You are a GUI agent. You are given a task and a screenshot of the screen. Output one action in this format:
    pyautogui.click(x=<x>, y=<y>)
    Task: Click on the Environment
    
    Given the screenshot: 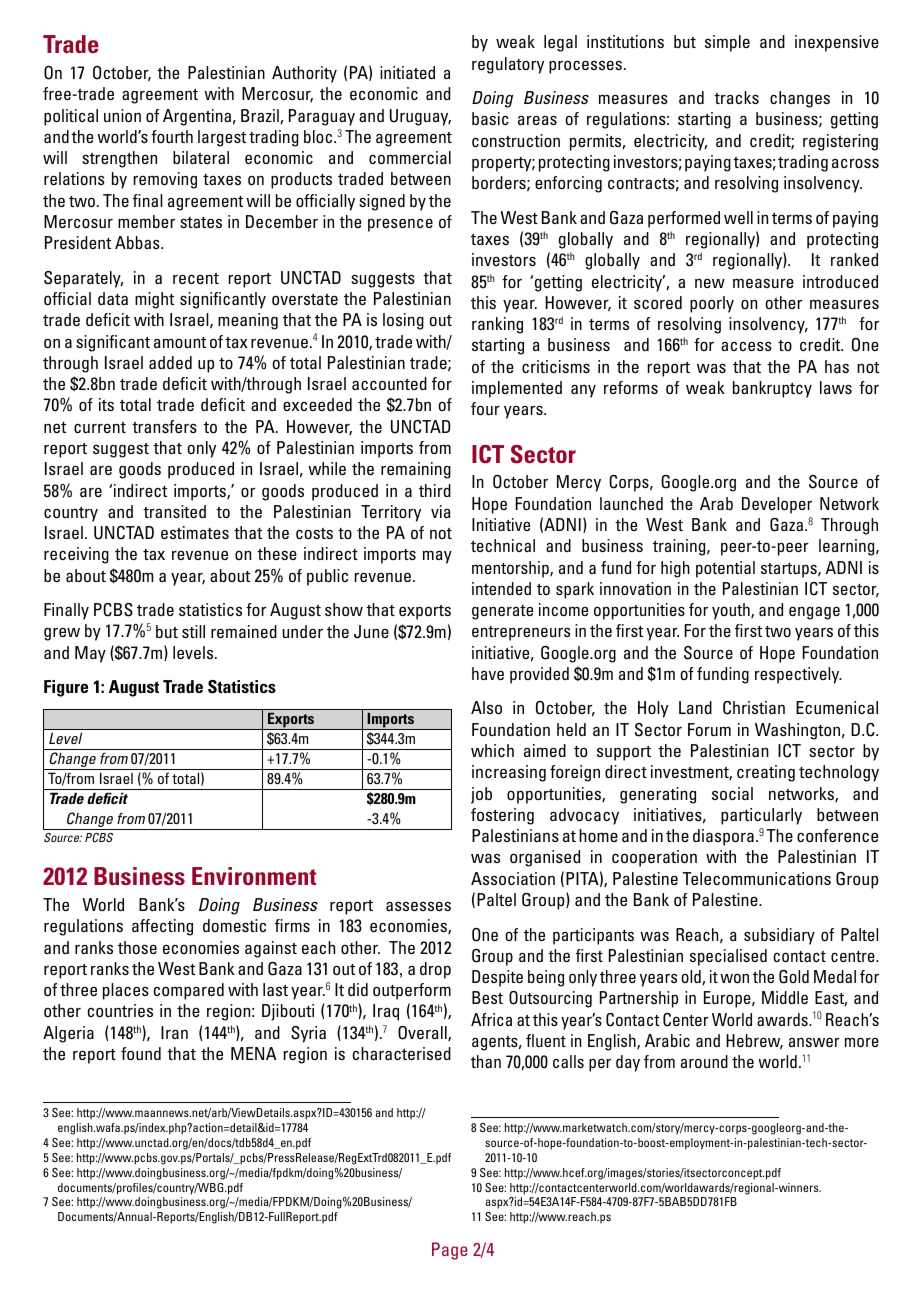 What is the action you would take?
    pyautogui.click(x=254, y=876)
